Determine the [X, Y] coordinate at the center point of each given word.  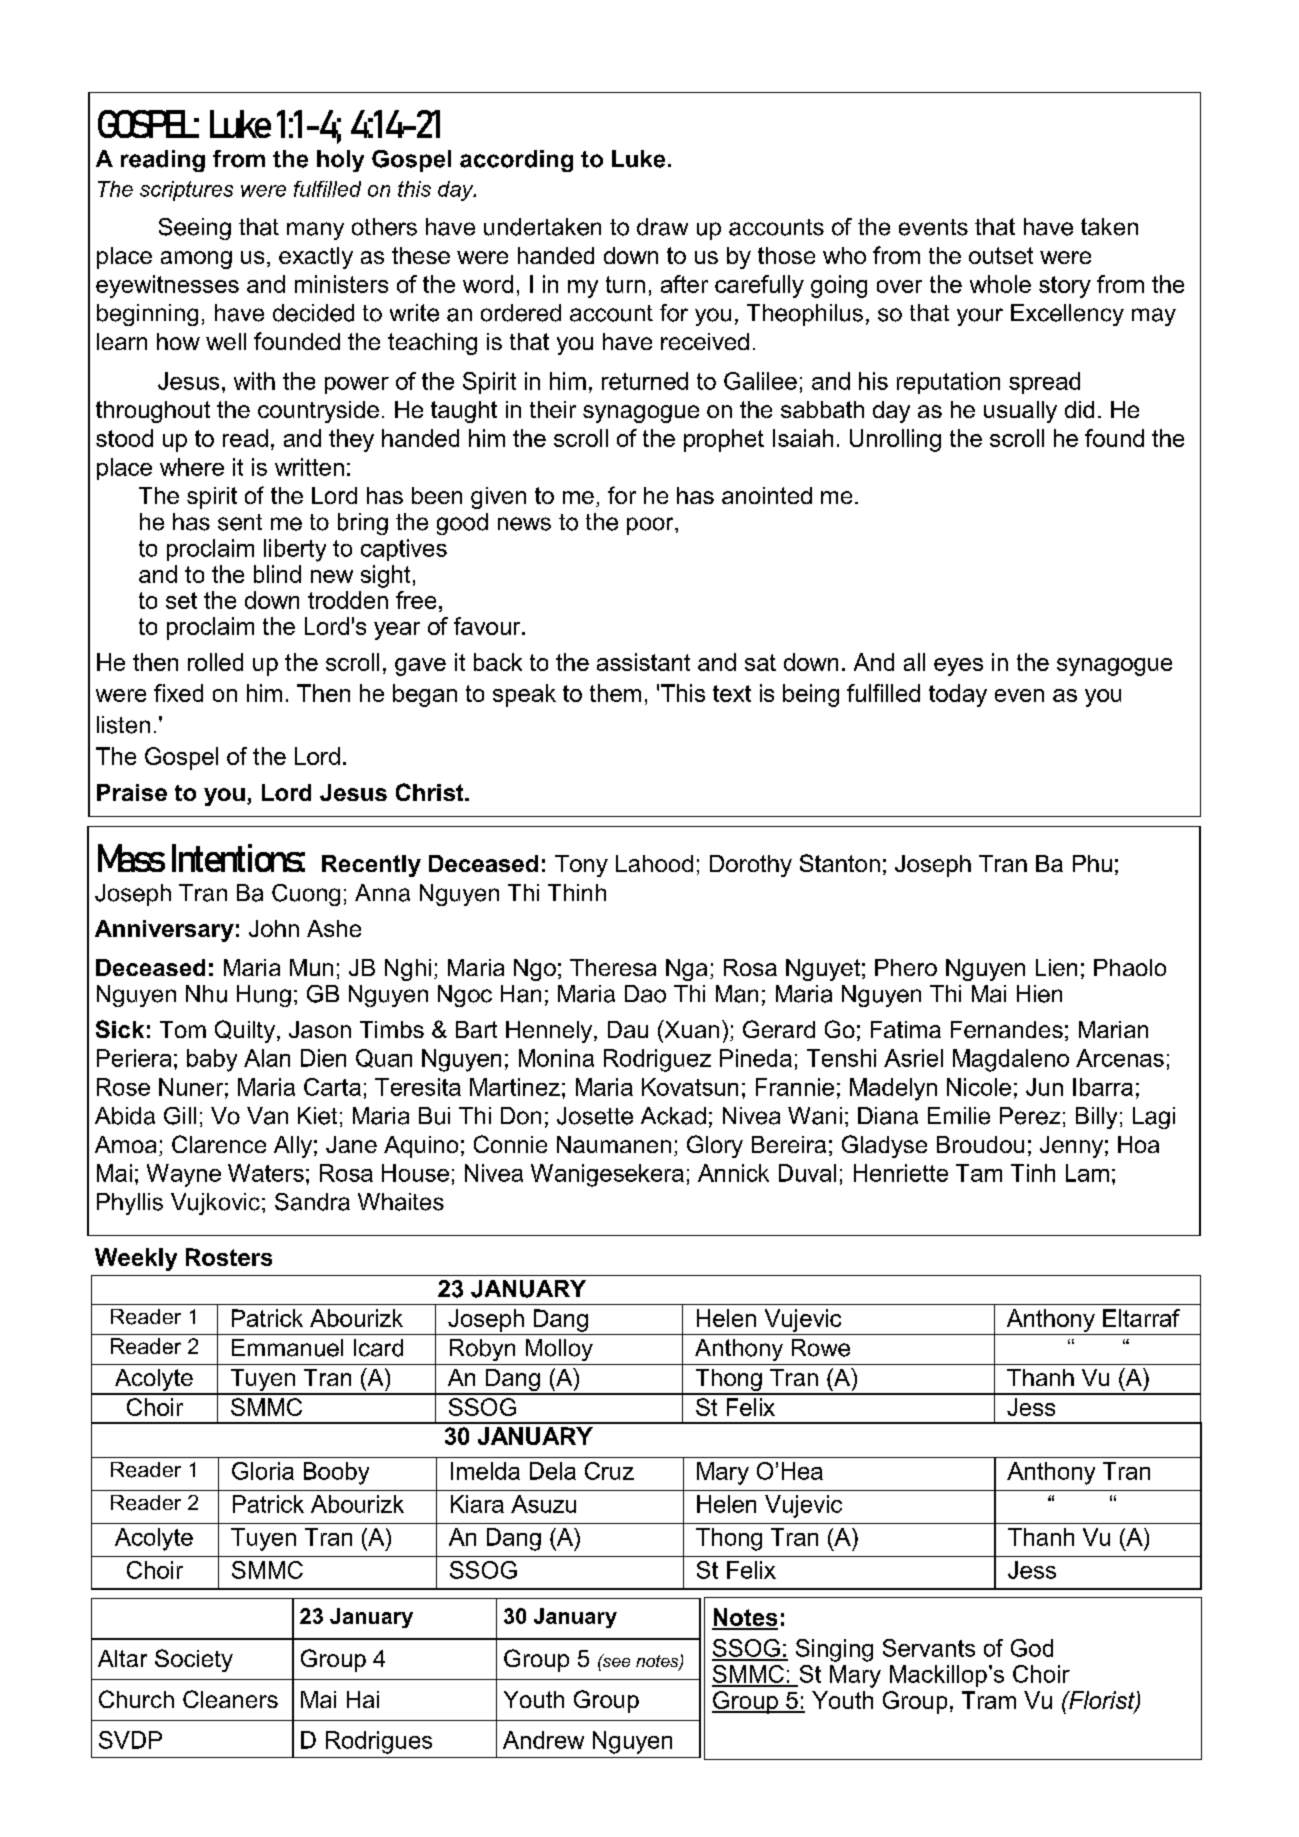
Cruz [609, 1471]
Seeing [195, 229]
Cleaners [230, 1699]
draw [662, 227]
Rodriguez [657, 1060]
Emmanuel [287, 1348]
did [1079, 409]
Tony [581, 866]
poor [651, 526]
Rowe [821, 1348]
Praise [132, 792]
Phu [1092, 863]
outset [1001, 255]
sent [240, 522]
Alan [267, 1058]
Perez [1030, 1116]
